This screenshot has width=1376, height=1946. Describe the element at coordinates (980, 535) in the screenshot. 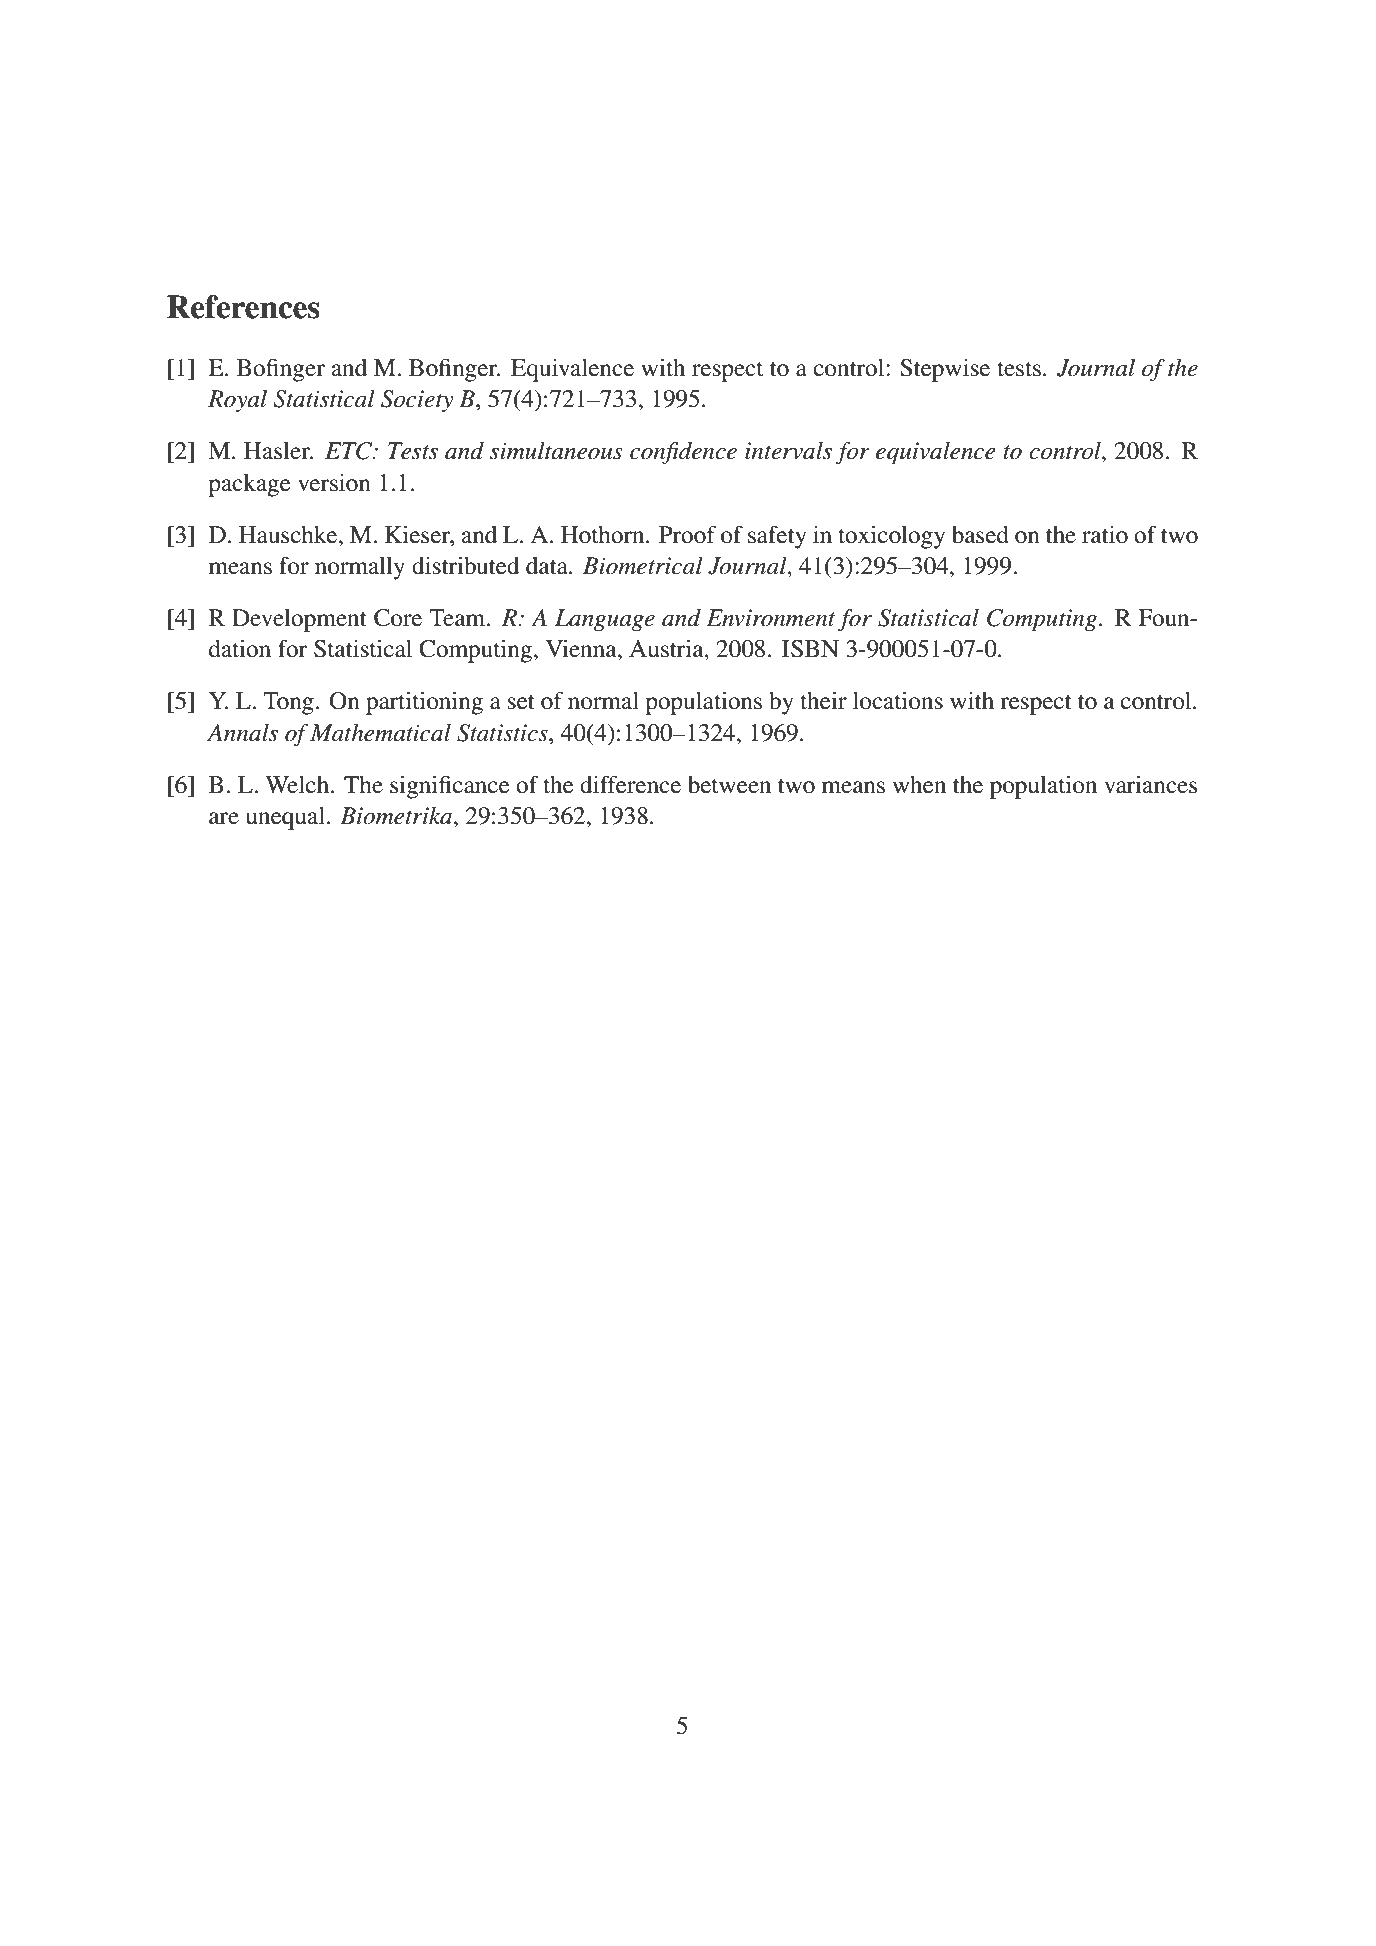

I see `based` at that location.
